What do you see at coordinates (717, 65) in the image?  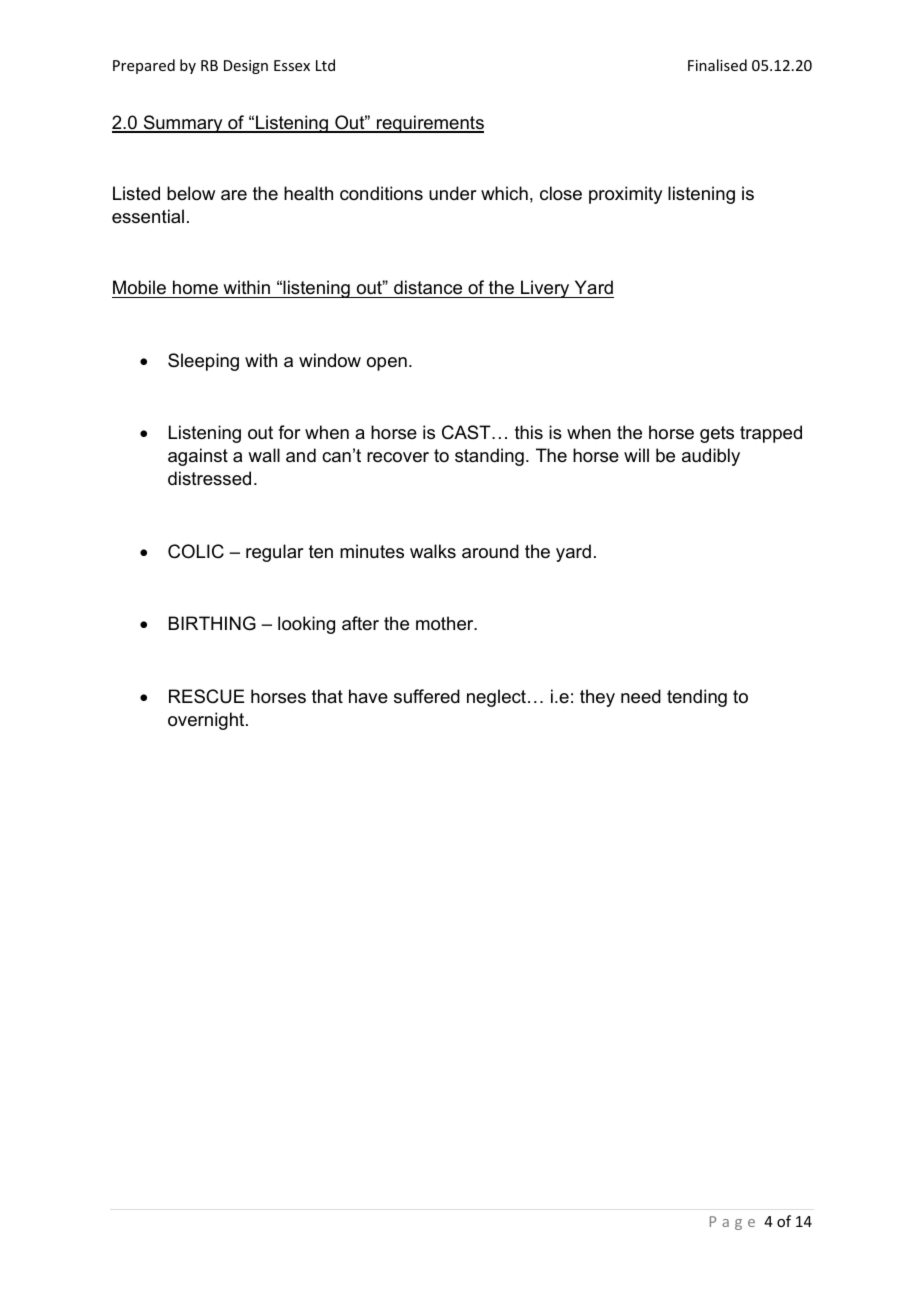 I see `Finalised` at bounding box center [717, 65].
